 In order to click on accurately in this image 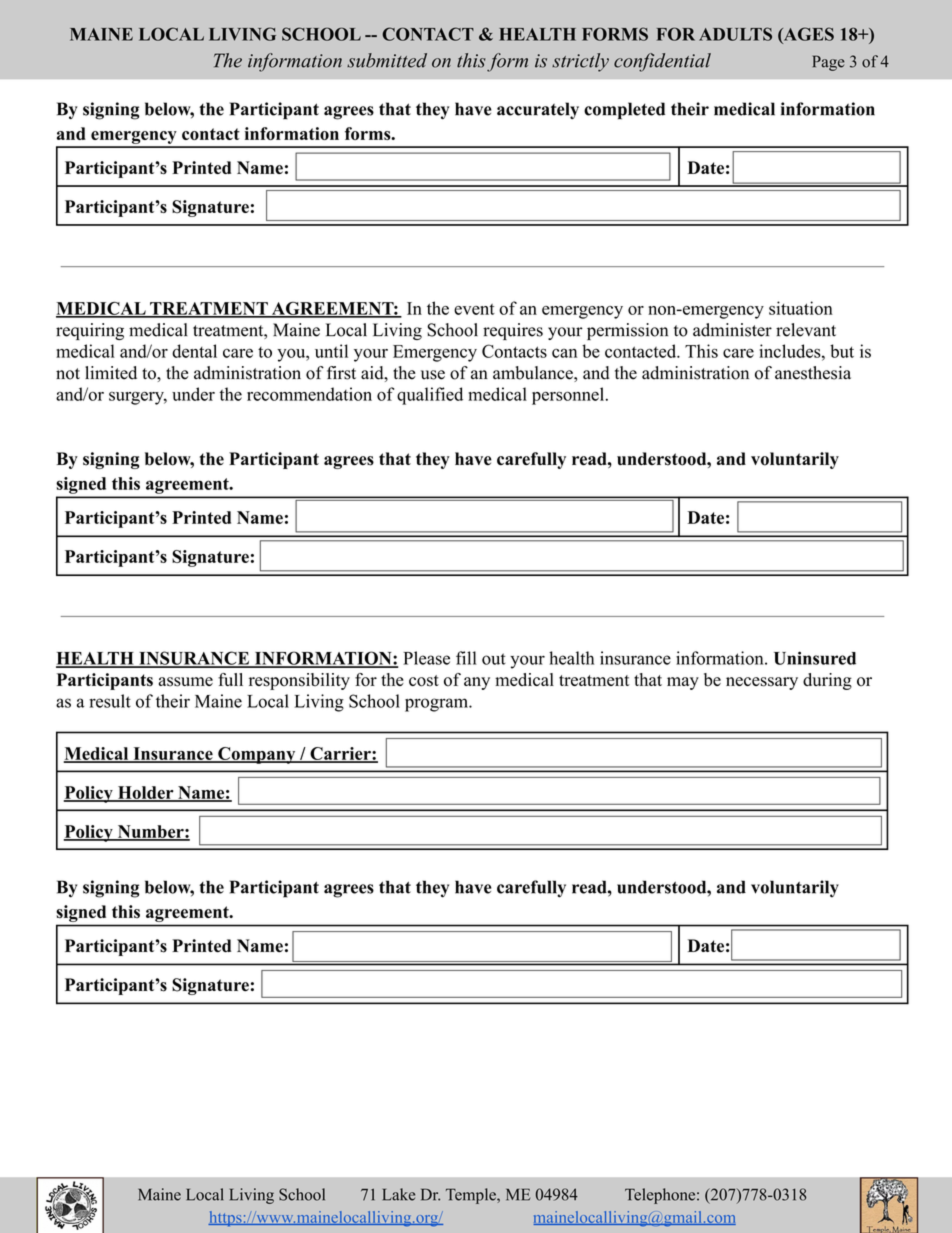, I will do `click(538, 110)`.
